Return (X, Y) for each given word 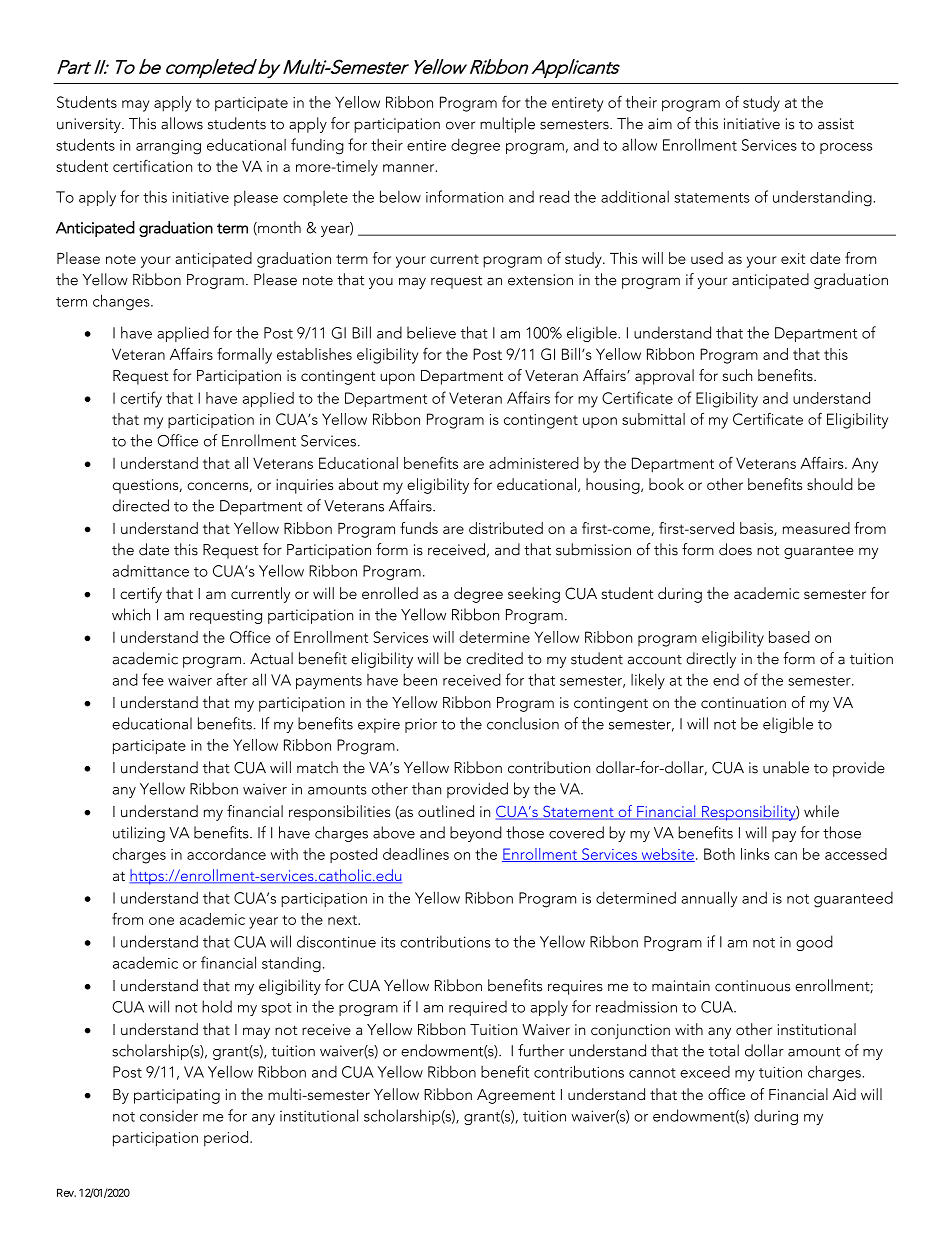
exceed (705, 1072)
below (400, 196)
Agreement (516, 1096)
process (846, 148)
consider (169, 1115)
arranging (168, 147)
